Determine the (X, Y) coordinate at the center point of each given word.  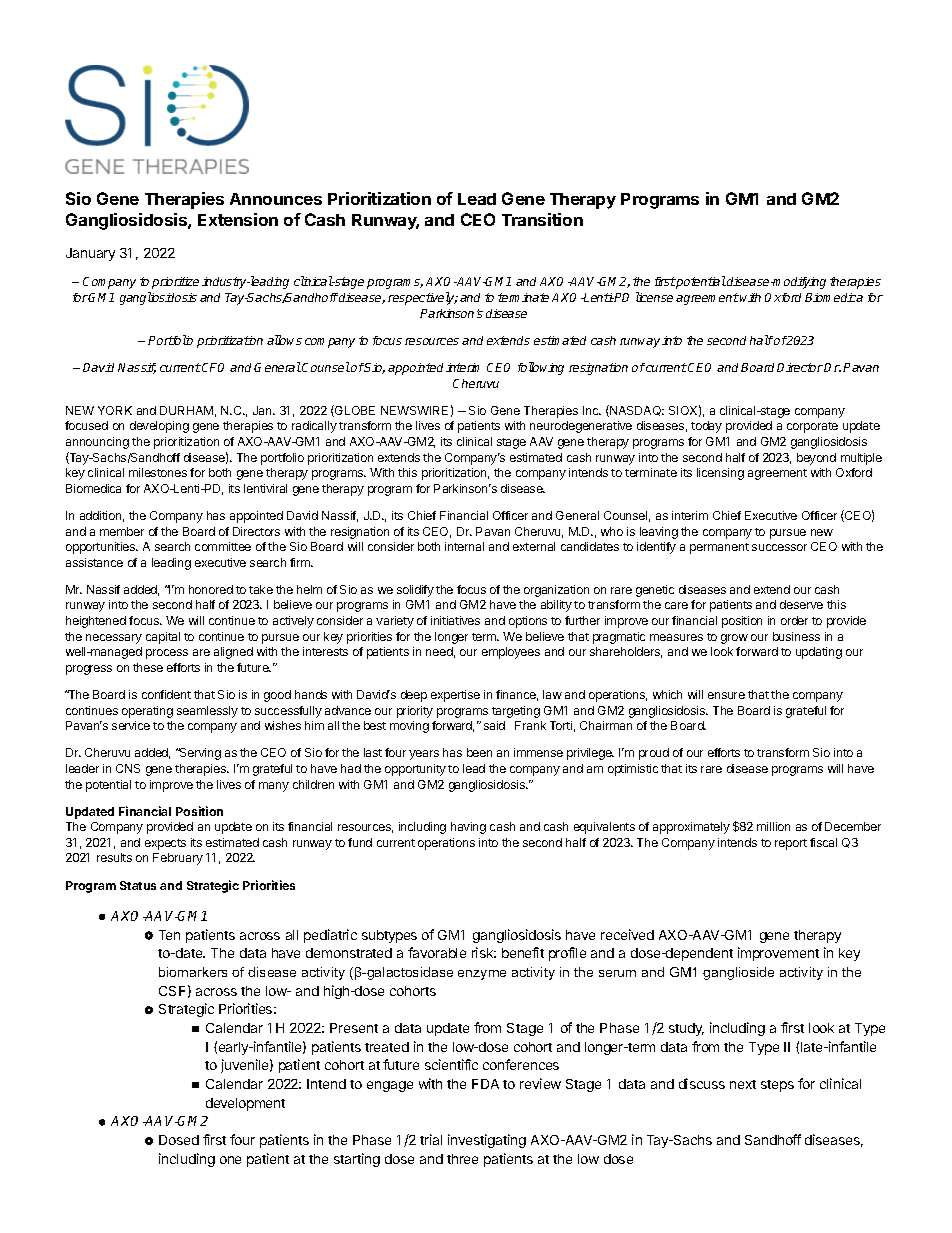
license (654, 297)
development (245, 1104)
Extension (238, 219)
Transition (542, 219)
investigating (487, 1141)
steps (777, 1086)
